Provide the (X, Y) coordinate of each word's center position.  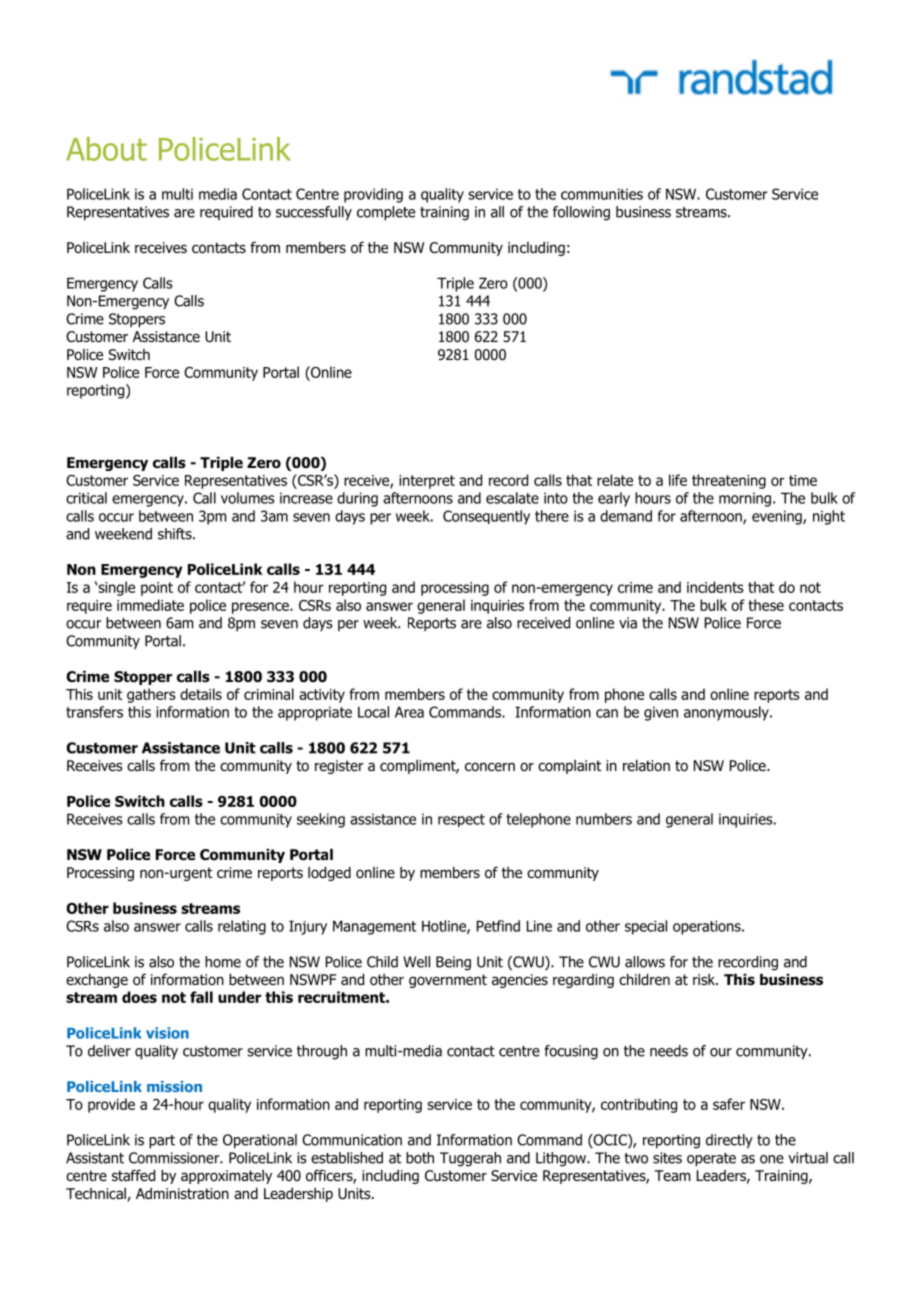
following (581, 213)
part (162, 1142)
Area (409, 712)
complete (386, 213)
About (106, 149)
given (661, 713)
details (201, 694)
